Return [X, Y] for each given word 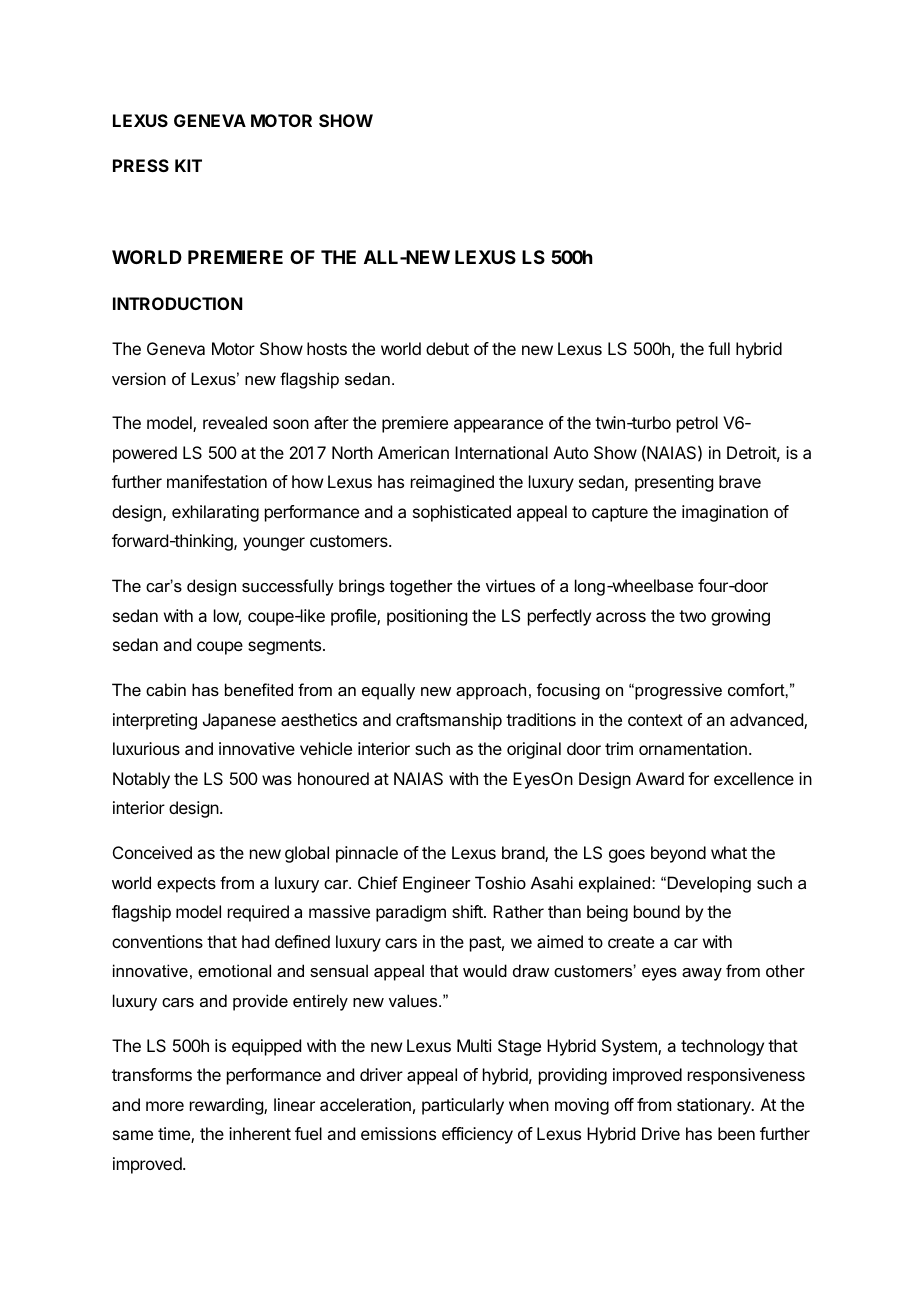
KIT [188, 165]
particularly [463, 1106]
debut [447, 348]
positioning [427, 617]
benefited [259, 689]
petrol [697, 424]
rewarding [227, 1106]
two [692, 616]
